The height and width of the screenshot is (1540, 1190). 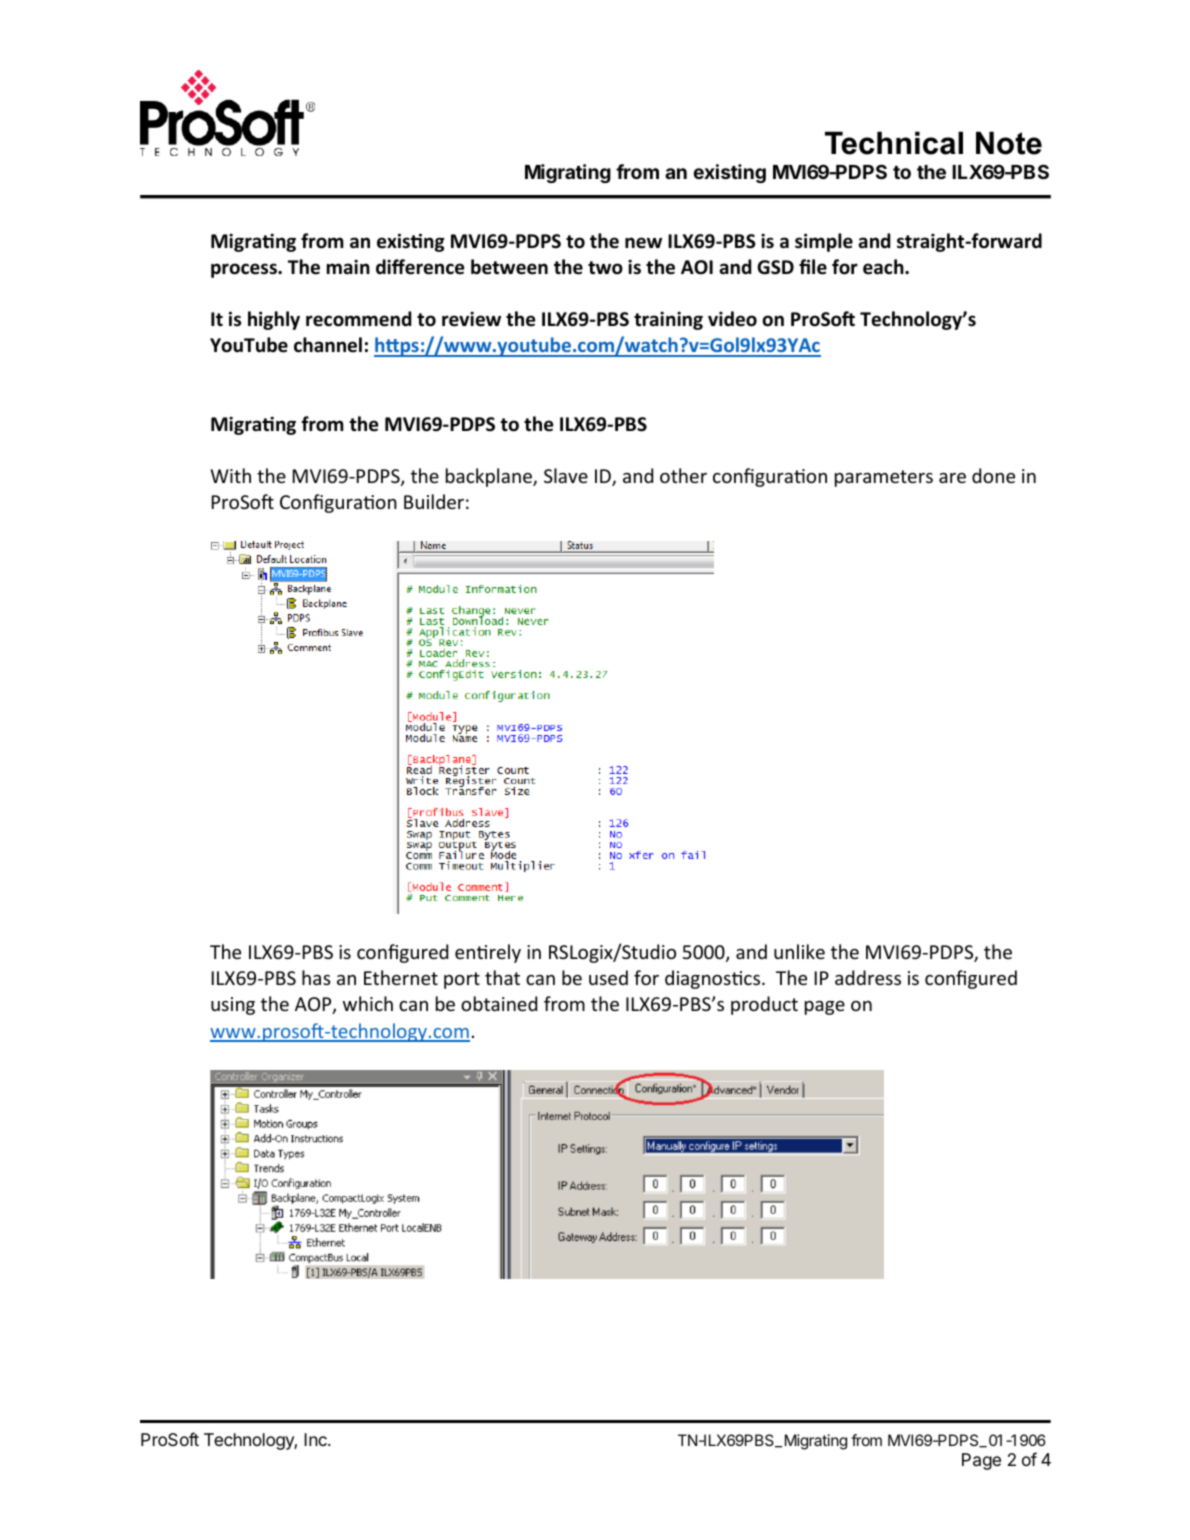 What do you see at coordinates (231, 475) in the screenshot?
I see `With` at bounding box center [231, 475].
